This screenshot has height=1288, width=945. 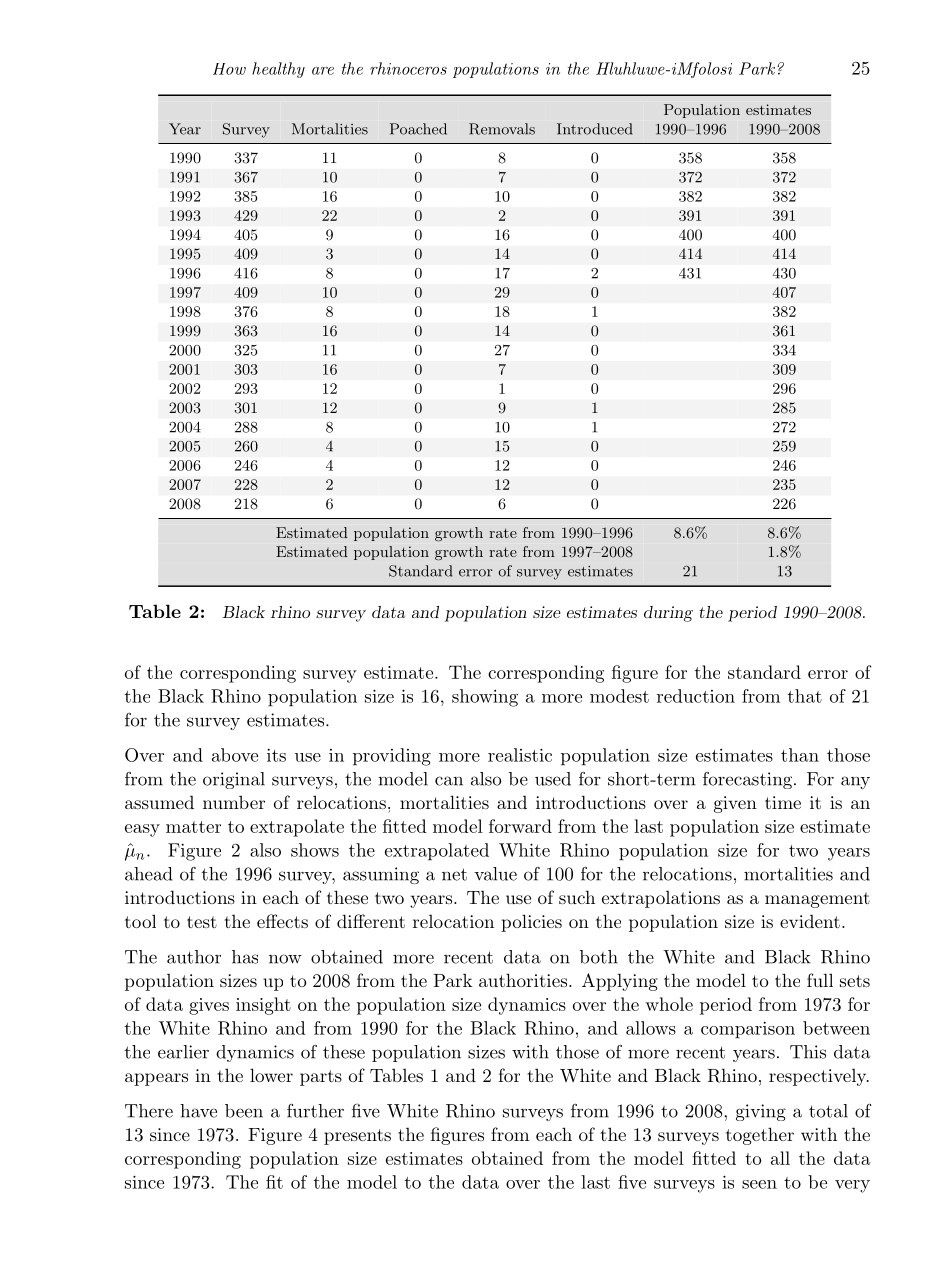 I want to click on are, so click(x=323, y=71).
